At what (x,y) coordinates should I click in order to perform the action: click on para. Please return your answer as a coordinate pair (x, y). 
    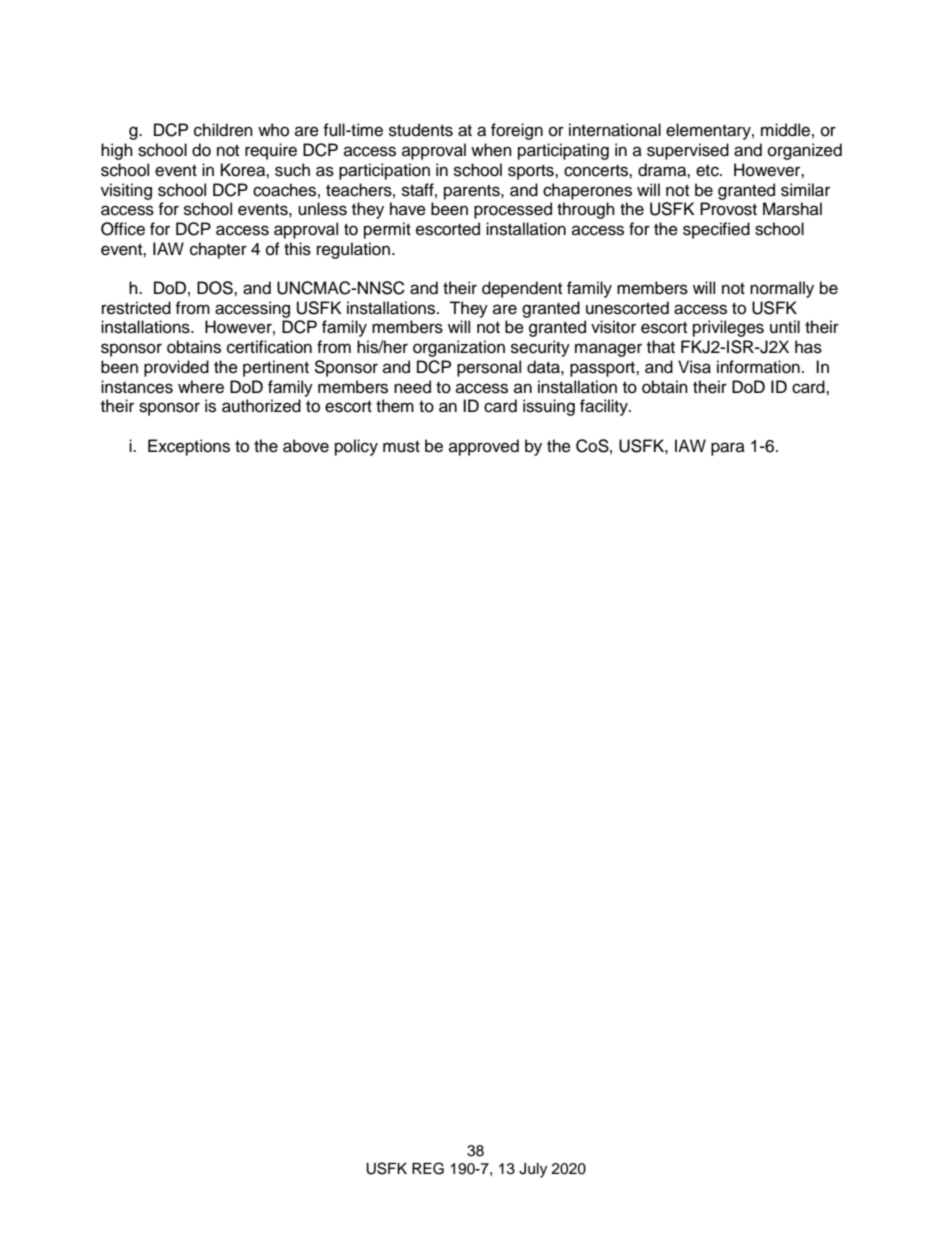
    Looking at the image, I should click on (728, 449).
